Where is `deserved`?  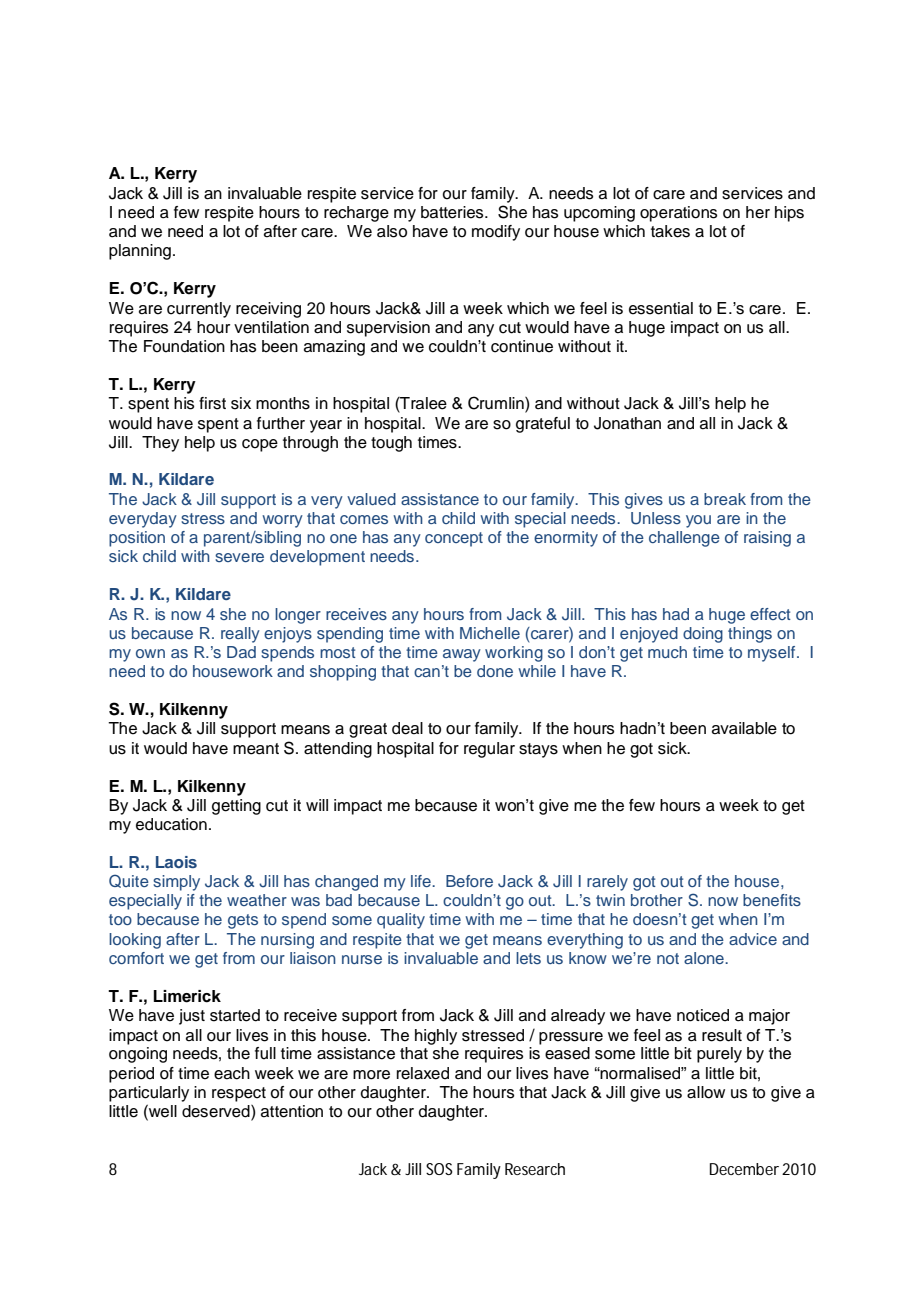 deserved is located at coordinates (217, 1111).
